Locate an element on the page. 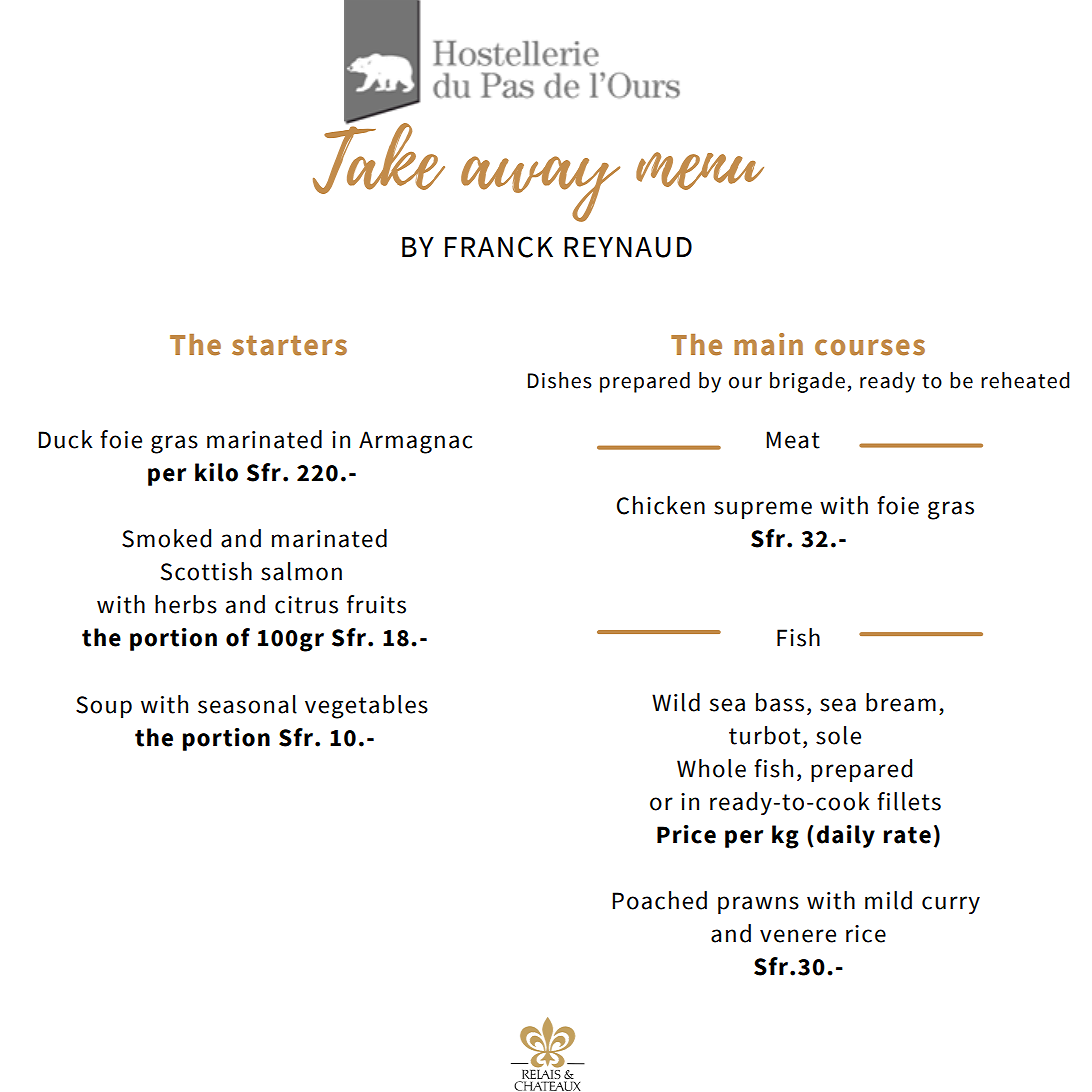 This image has height=1092, width=1092. Duck is located at coordinates (65, 439).
